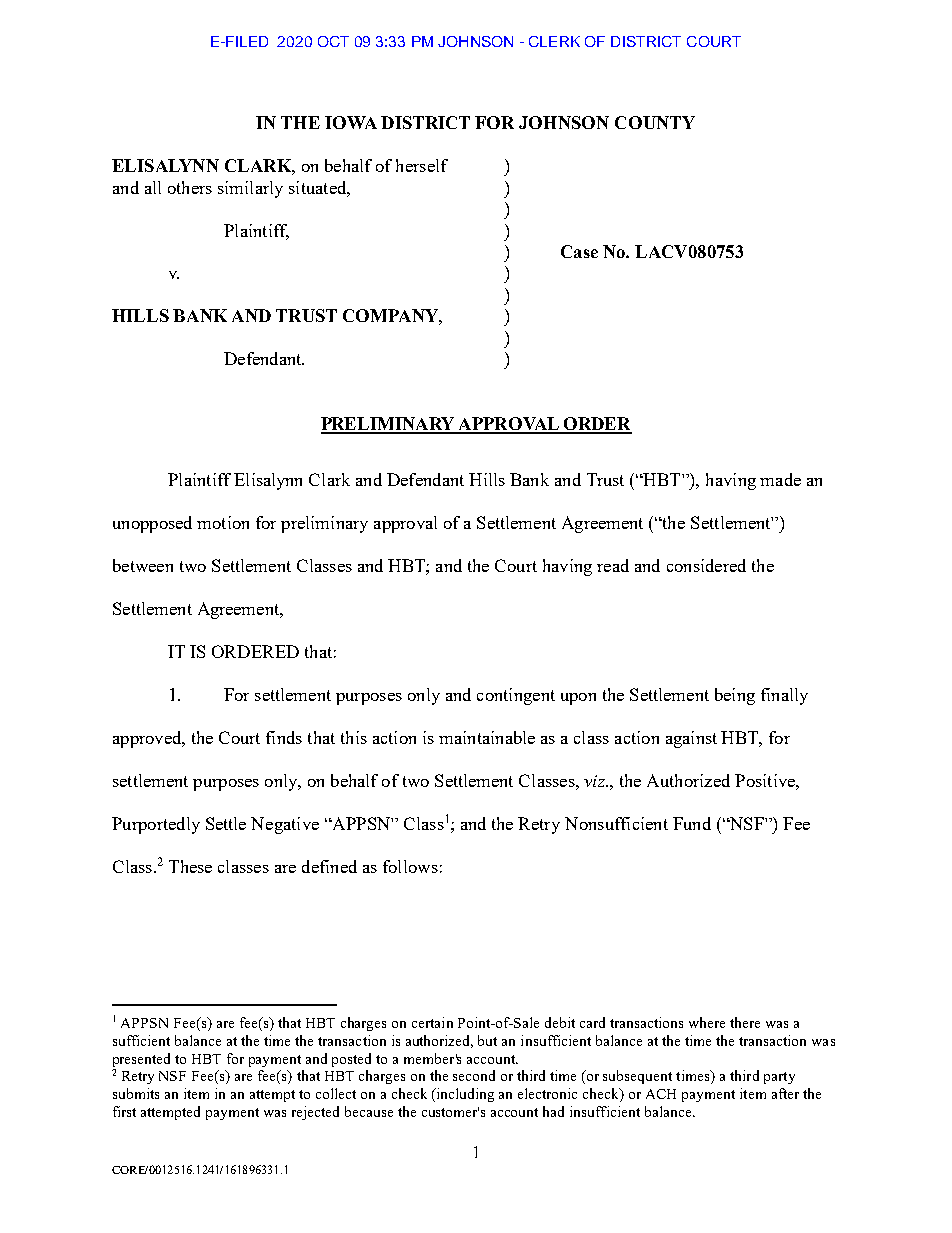 This screenshot has width=952, height=1233. What do you see at coordinates (554, 41) in the screenshot?
I see `CLERK` at bounding box center [554, 41].
